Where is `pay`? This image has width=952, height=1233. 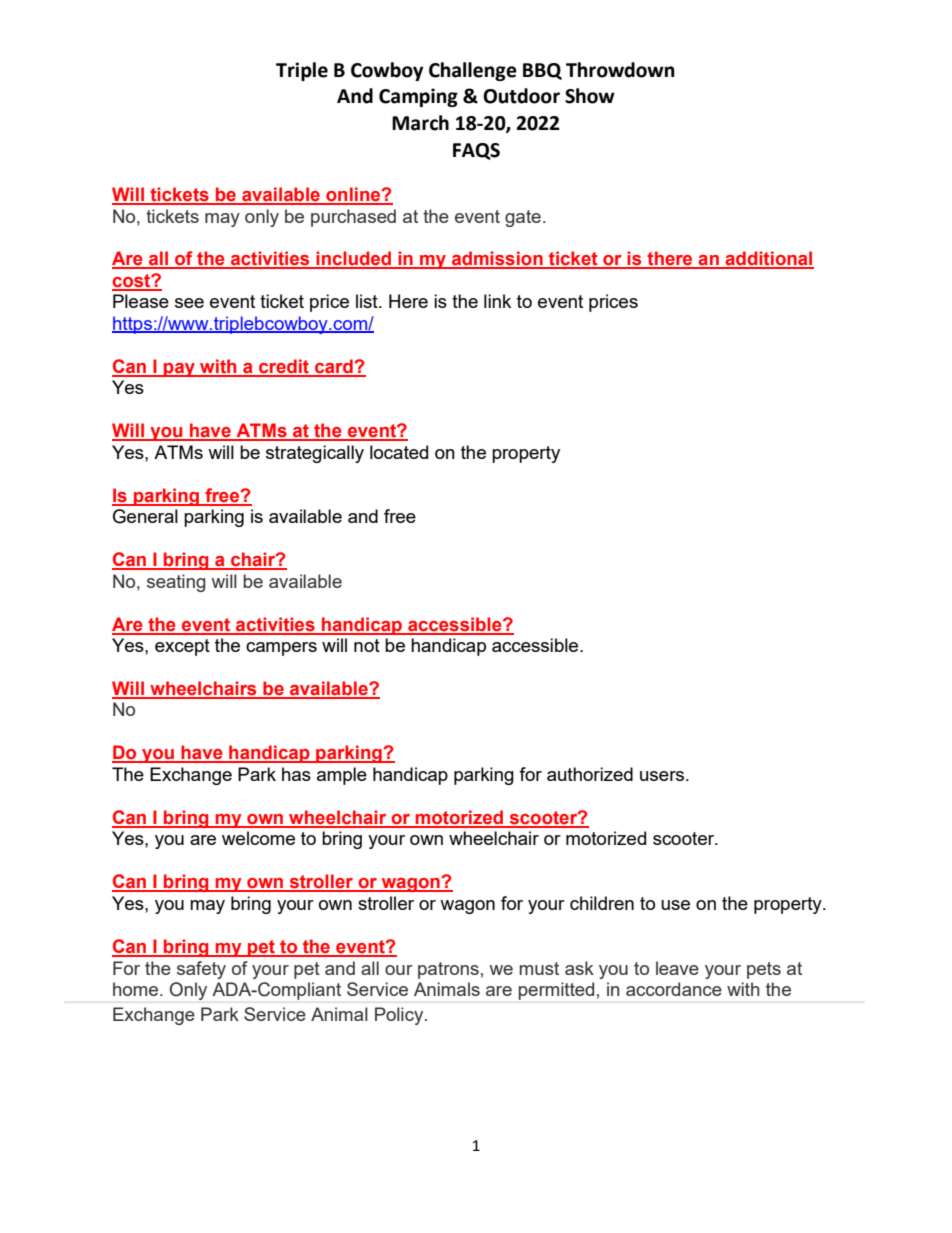
pay is located at coordinates (179, 370).
